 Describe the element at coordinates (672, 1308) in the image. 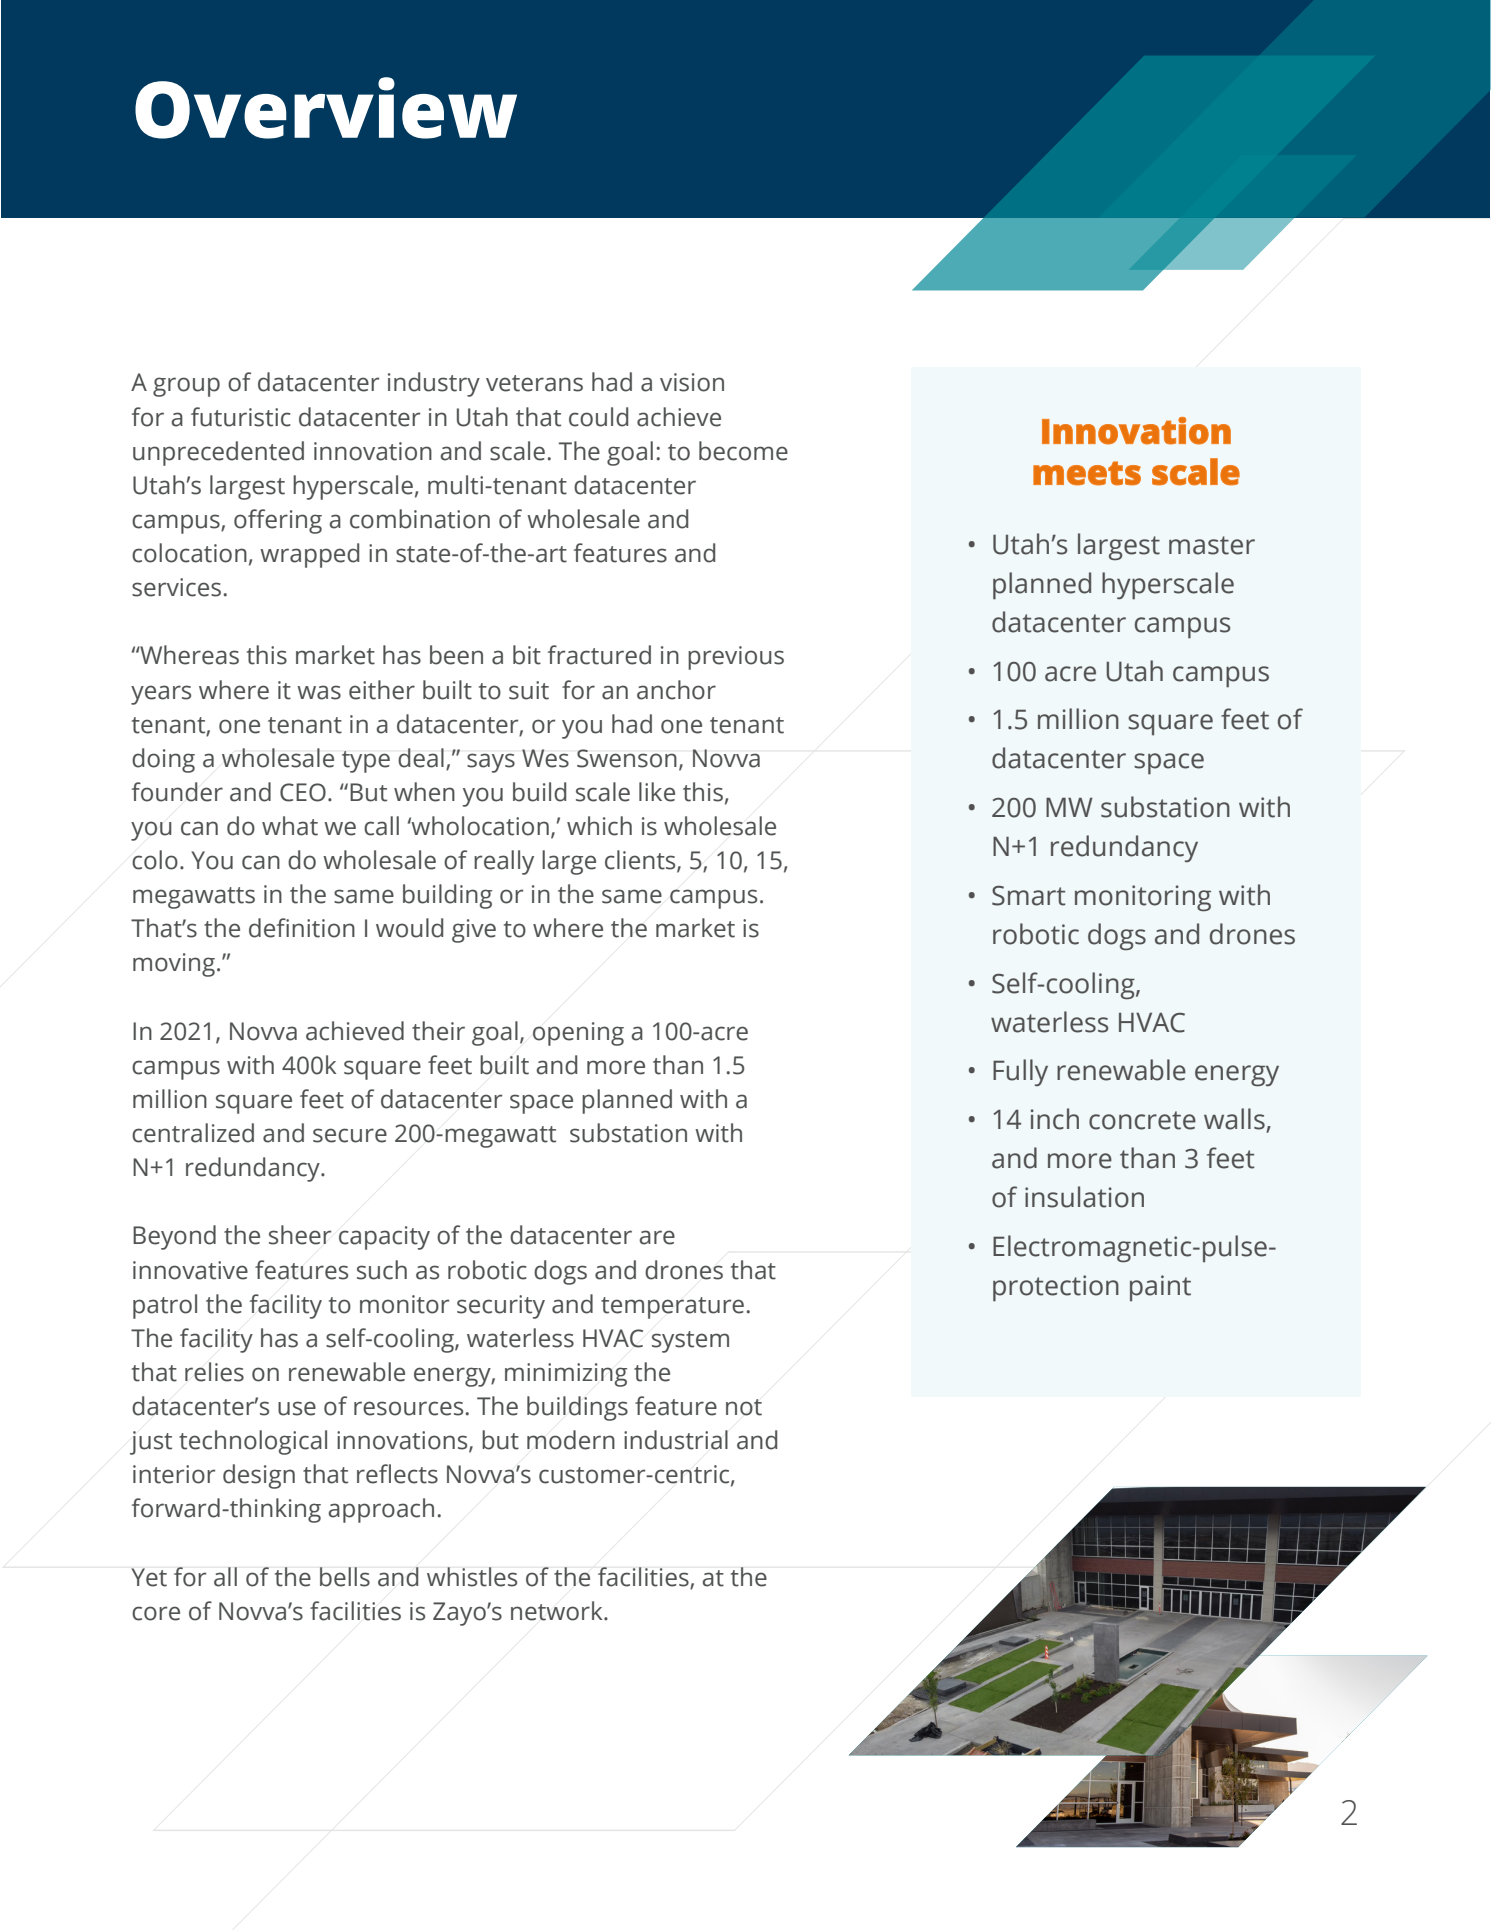

I see `temperature` at that location.
